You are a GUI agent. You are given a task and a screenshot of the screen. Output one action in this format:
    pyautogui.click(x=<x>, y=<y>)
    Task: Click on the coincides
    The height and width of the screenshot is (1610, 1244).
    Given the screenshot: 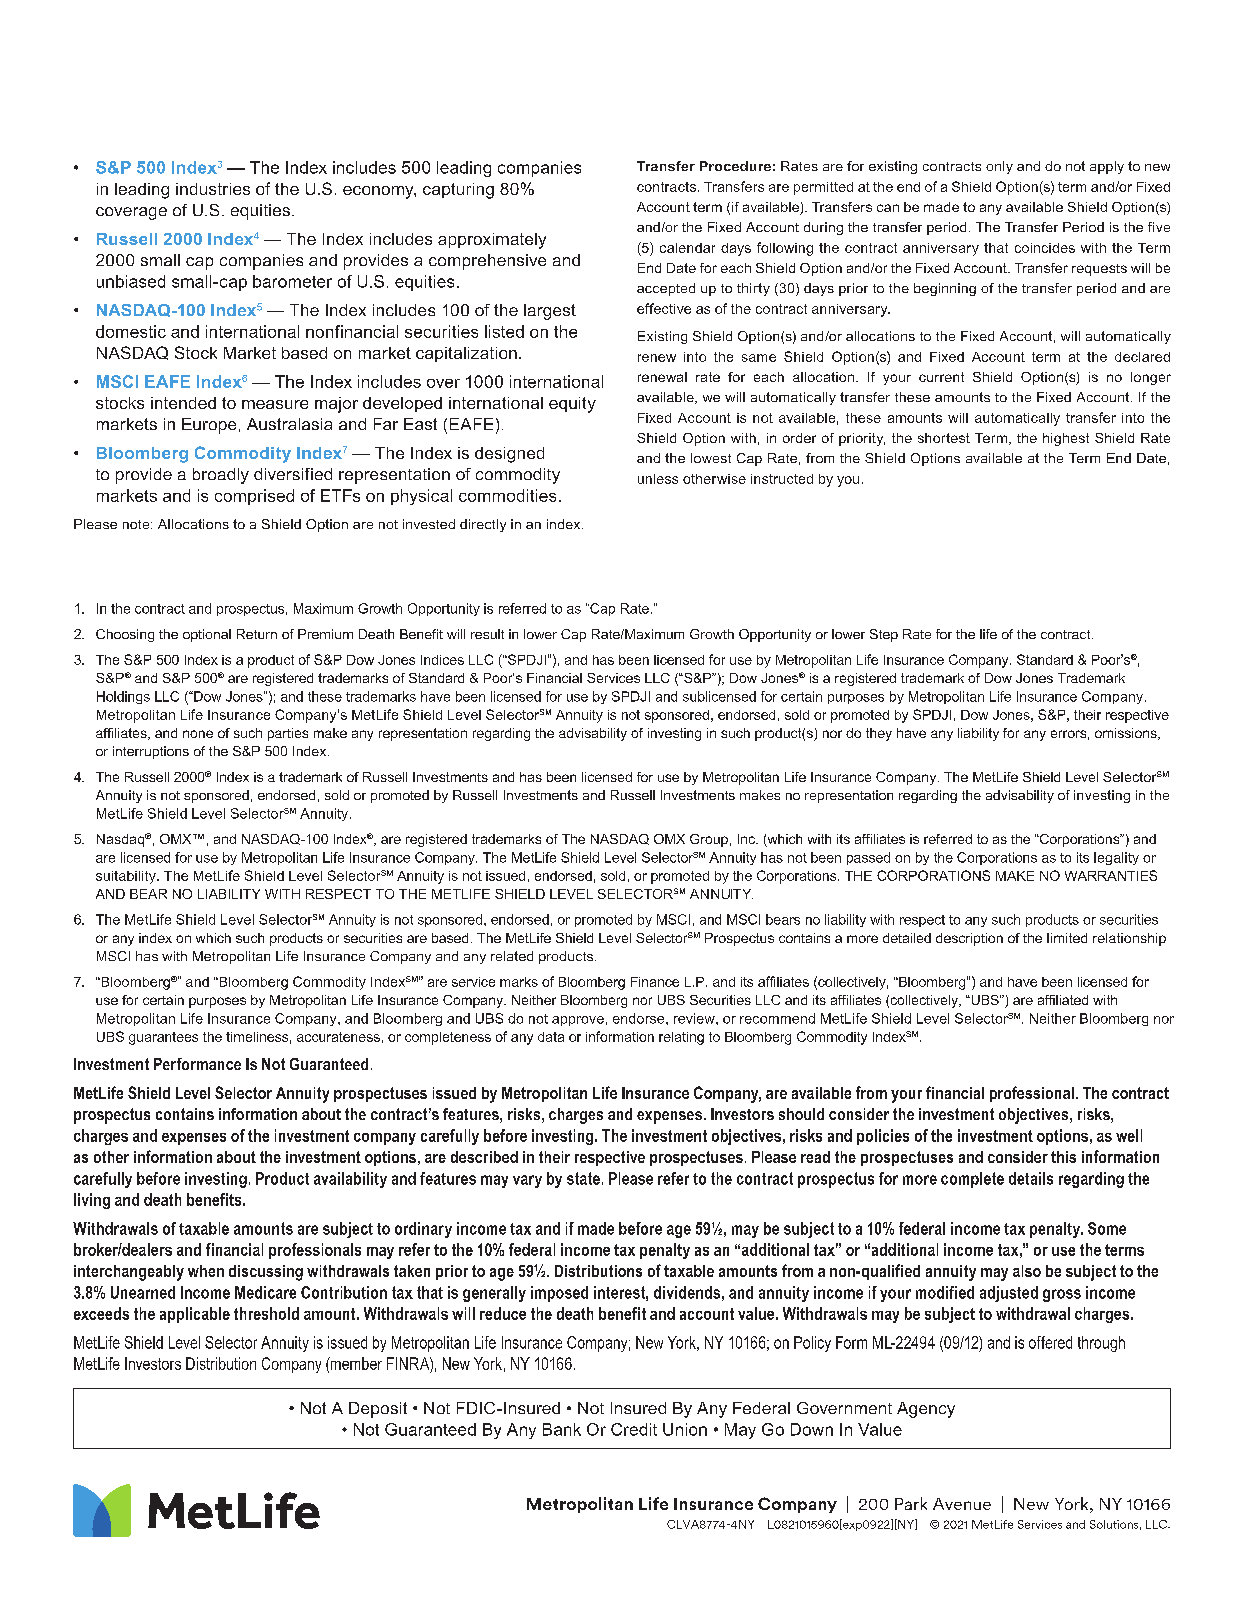 What is the action you would take?
    pyautogui.click(x=1045, y=248)
